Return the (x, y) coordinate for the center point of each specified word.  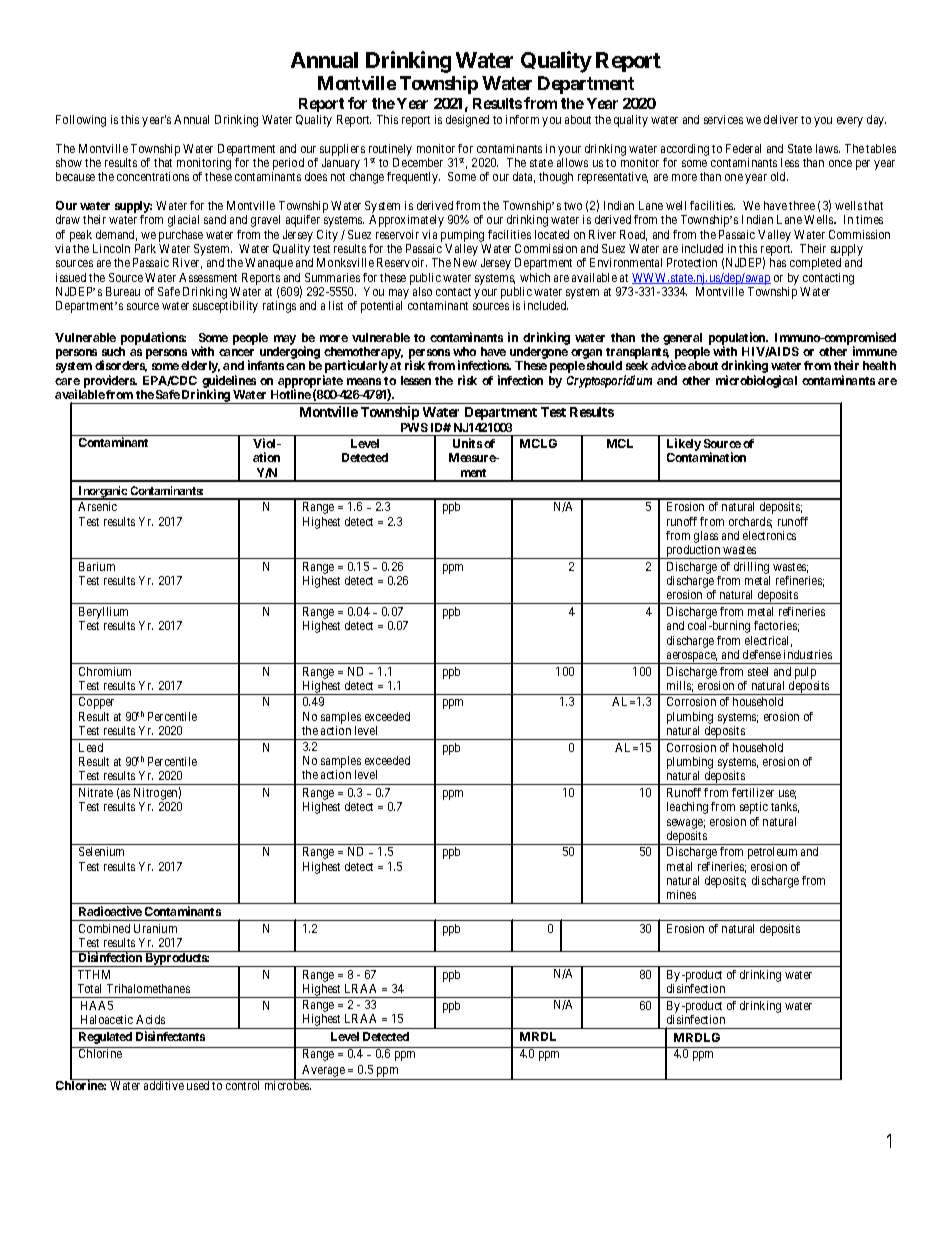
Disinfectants (170, 1036)
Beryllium (103, 614)
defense (762, 654)
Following (81, 121)
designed (467, 121)
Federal (743, 148)
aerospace (691, 658)
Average (323, 1072)
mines (681, 894)
